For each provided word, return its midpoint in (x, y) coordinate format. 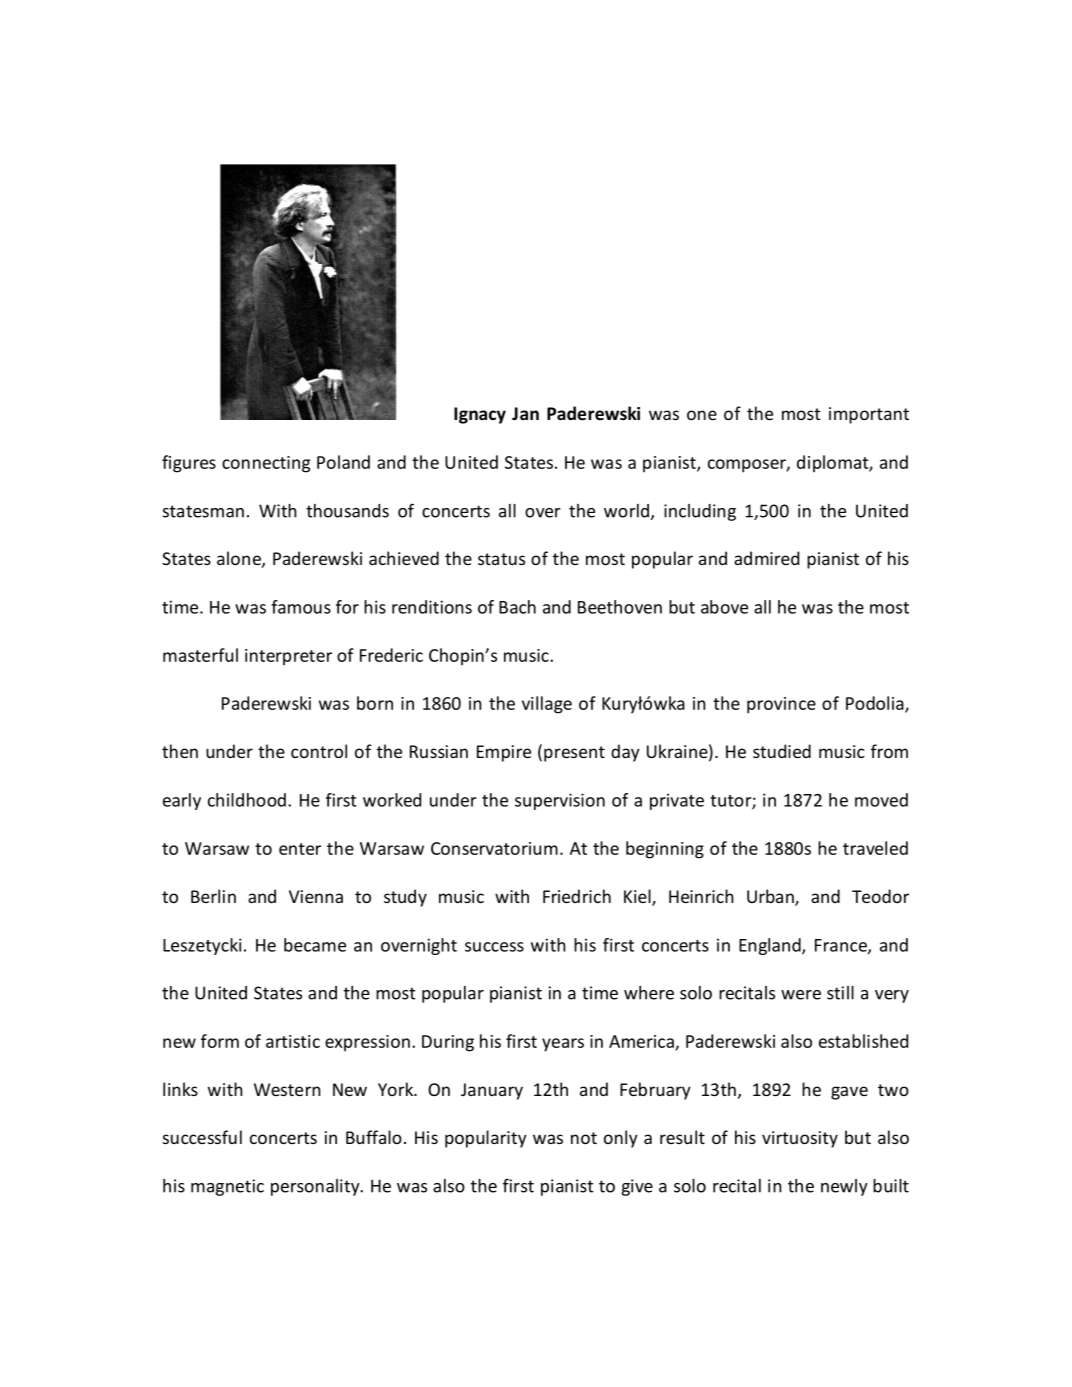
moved (881, 800)
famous (301, 607)
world (626, 511)
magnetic (227, 1187)
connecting (266, 464)
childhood (247, 800)
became (315, 945)
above (724, 607)
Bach (517, 607)
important (869, 415)
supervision (560, 801)
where (649, 993)
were (801, 995)
